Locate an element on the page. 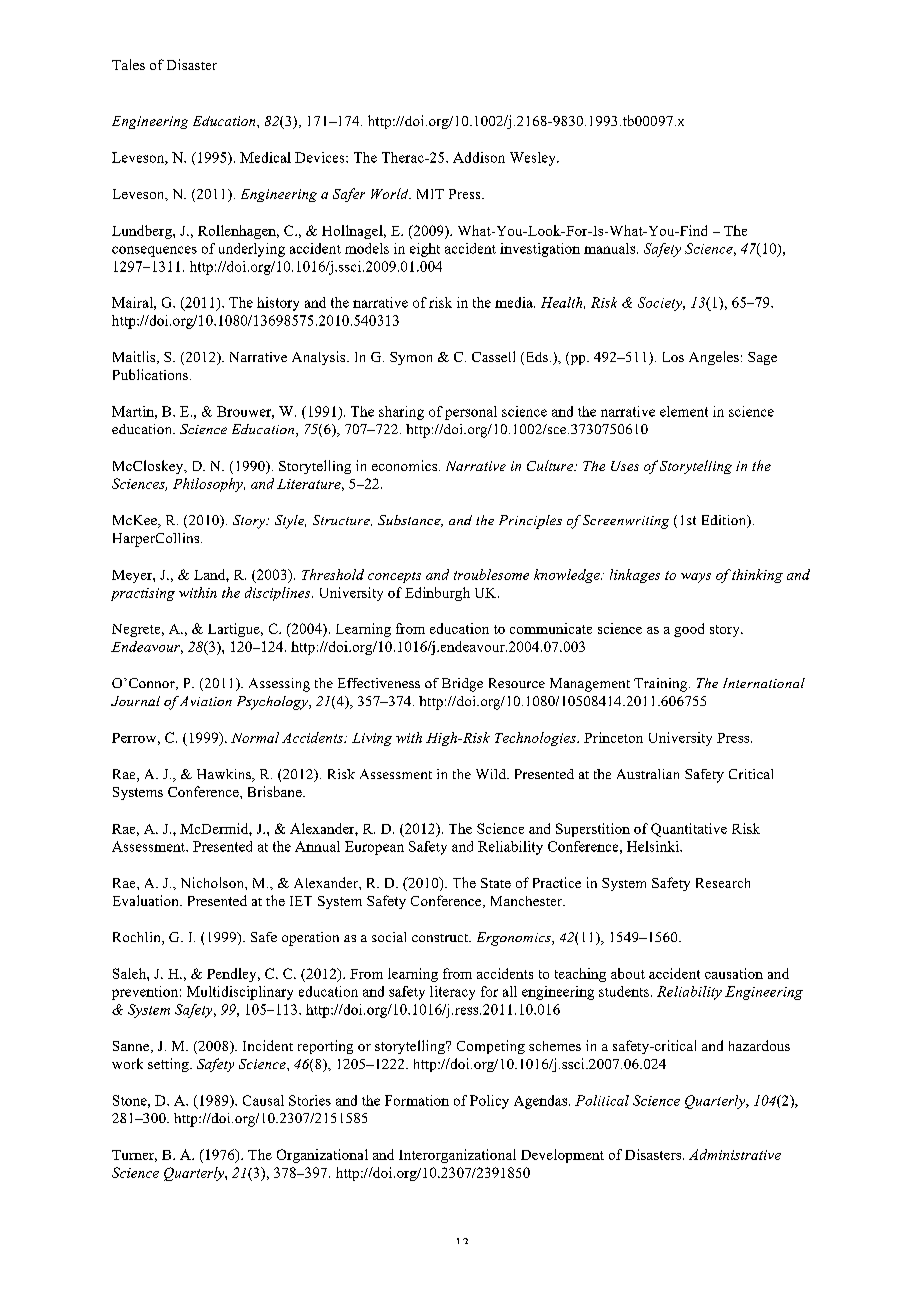  Research is located at coordinates (723, 883).
